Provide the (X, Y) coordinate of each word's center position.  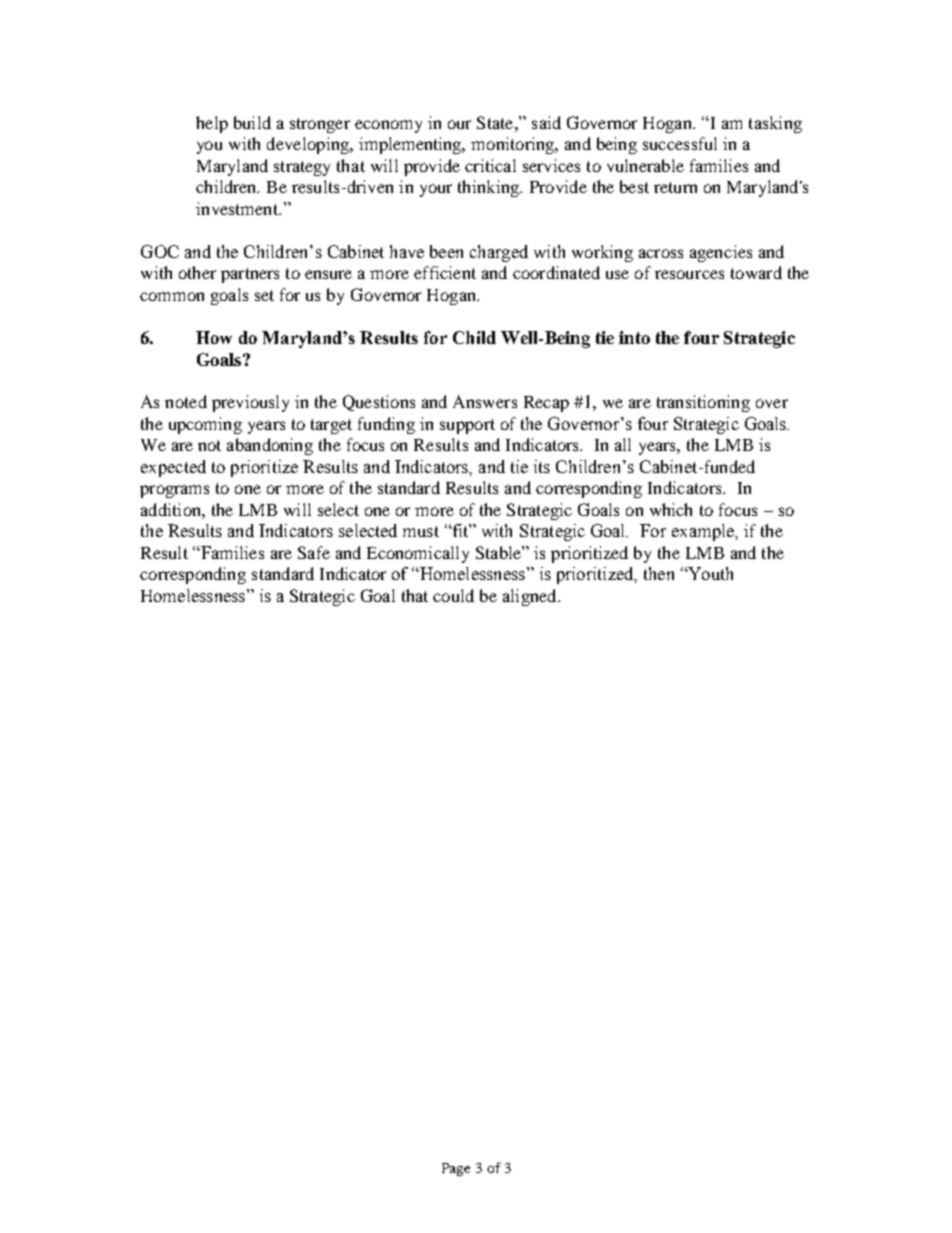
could (453, 595)
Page (456, 1169)
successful (680, 143)
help (212, 124)
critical (490, 165)
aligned (531, 597)
